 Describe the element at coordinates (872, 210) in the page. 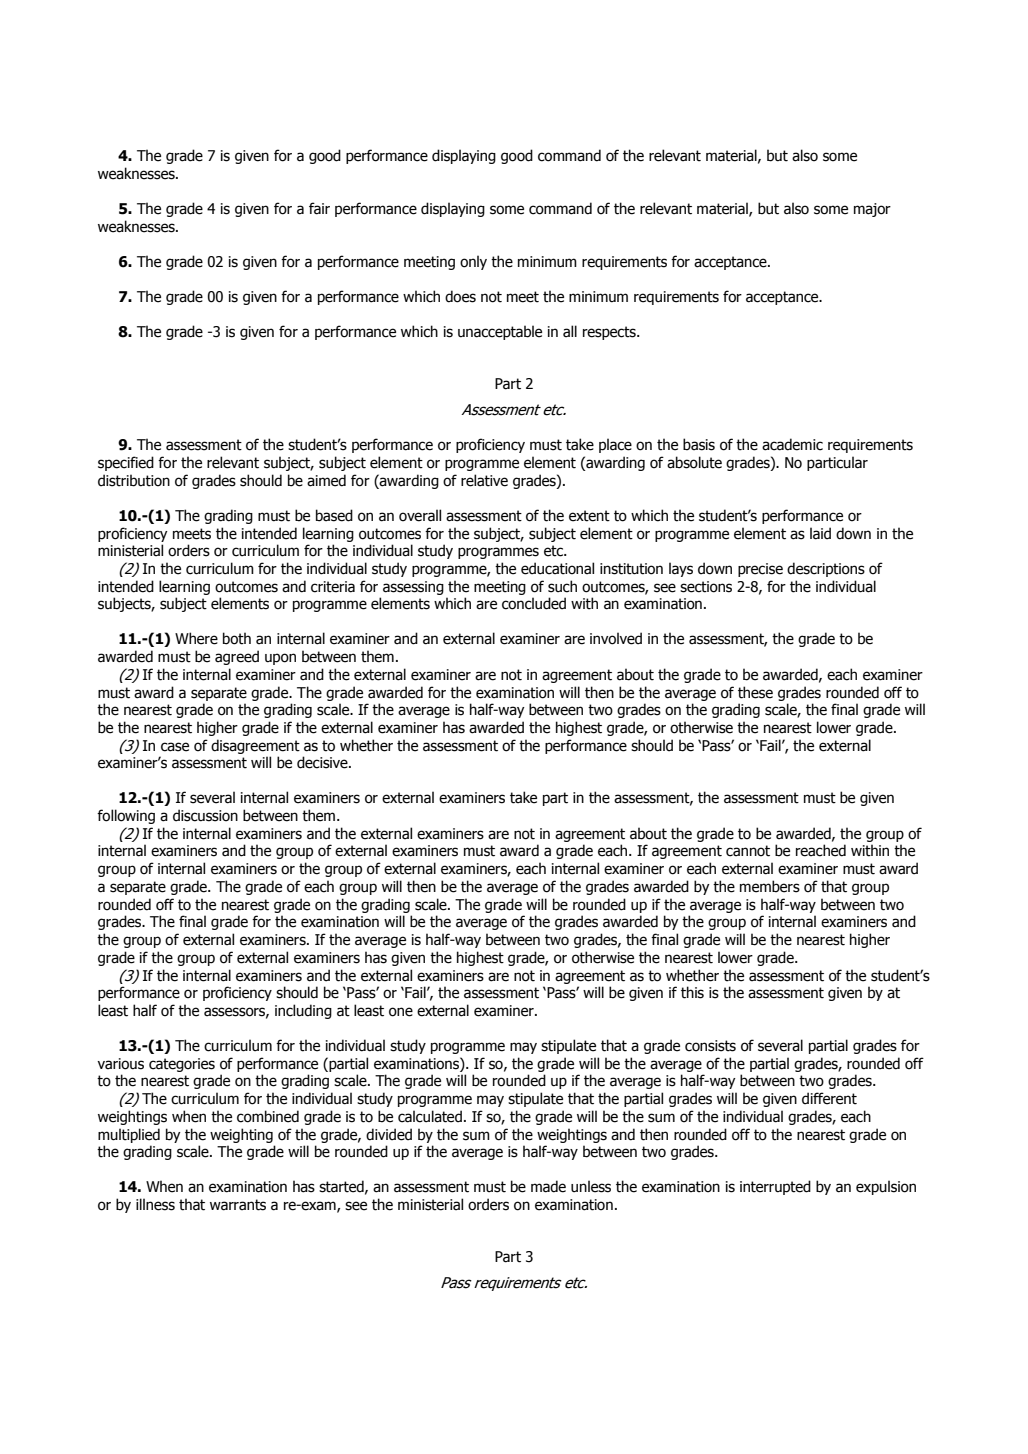

I see `major` at that location.
